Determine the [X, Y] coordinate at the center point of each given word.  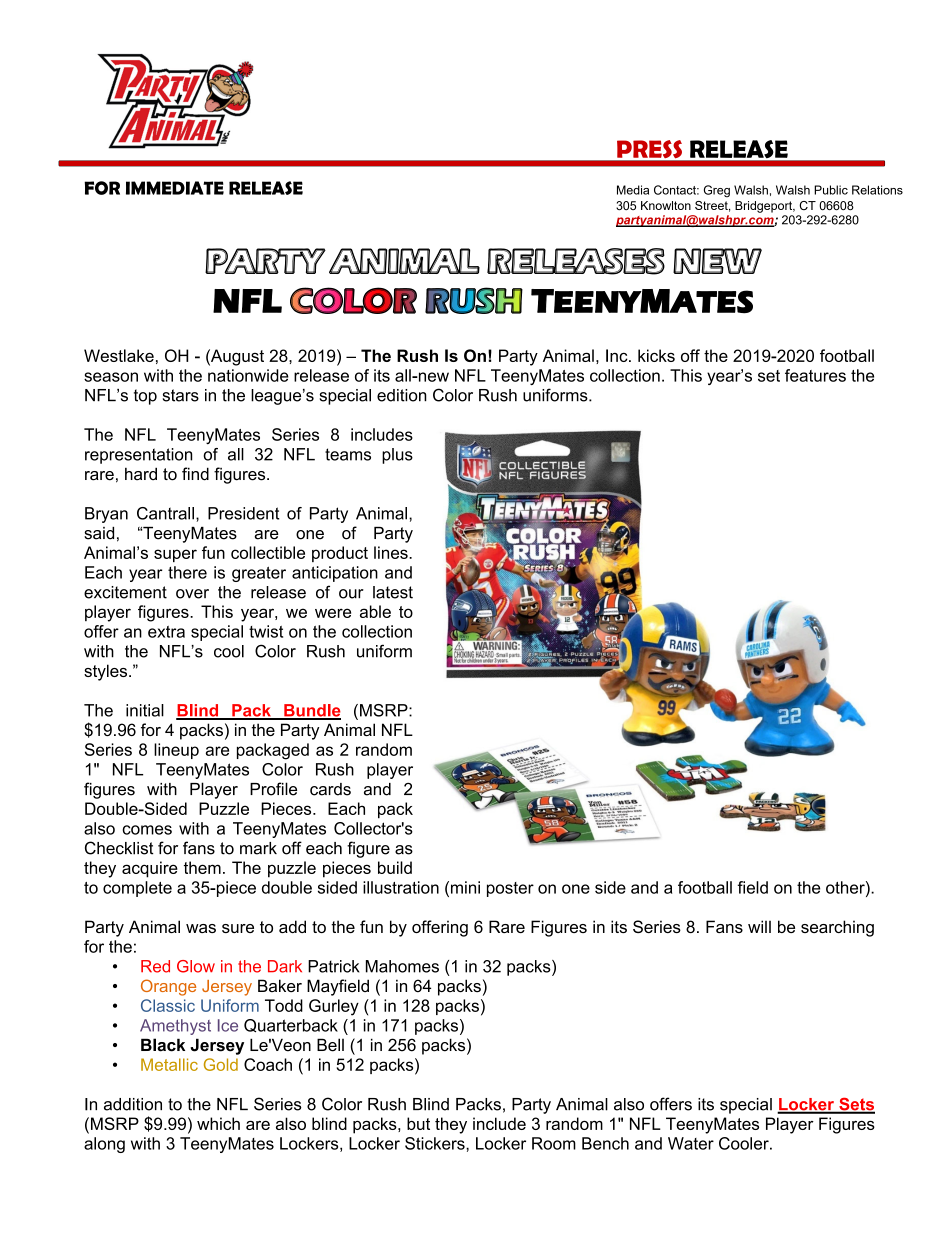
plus [397, 456]
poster [510, 889]
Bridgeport [765, 207]
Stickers [436, 1143]
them [202, 867]
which [218, 1123]
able [375, 611]
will [759, 926]
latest [393, 592]
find [195, 474]
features [815, 375]
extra [166, 632]
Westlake [119, 355]
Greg [717, 191]
